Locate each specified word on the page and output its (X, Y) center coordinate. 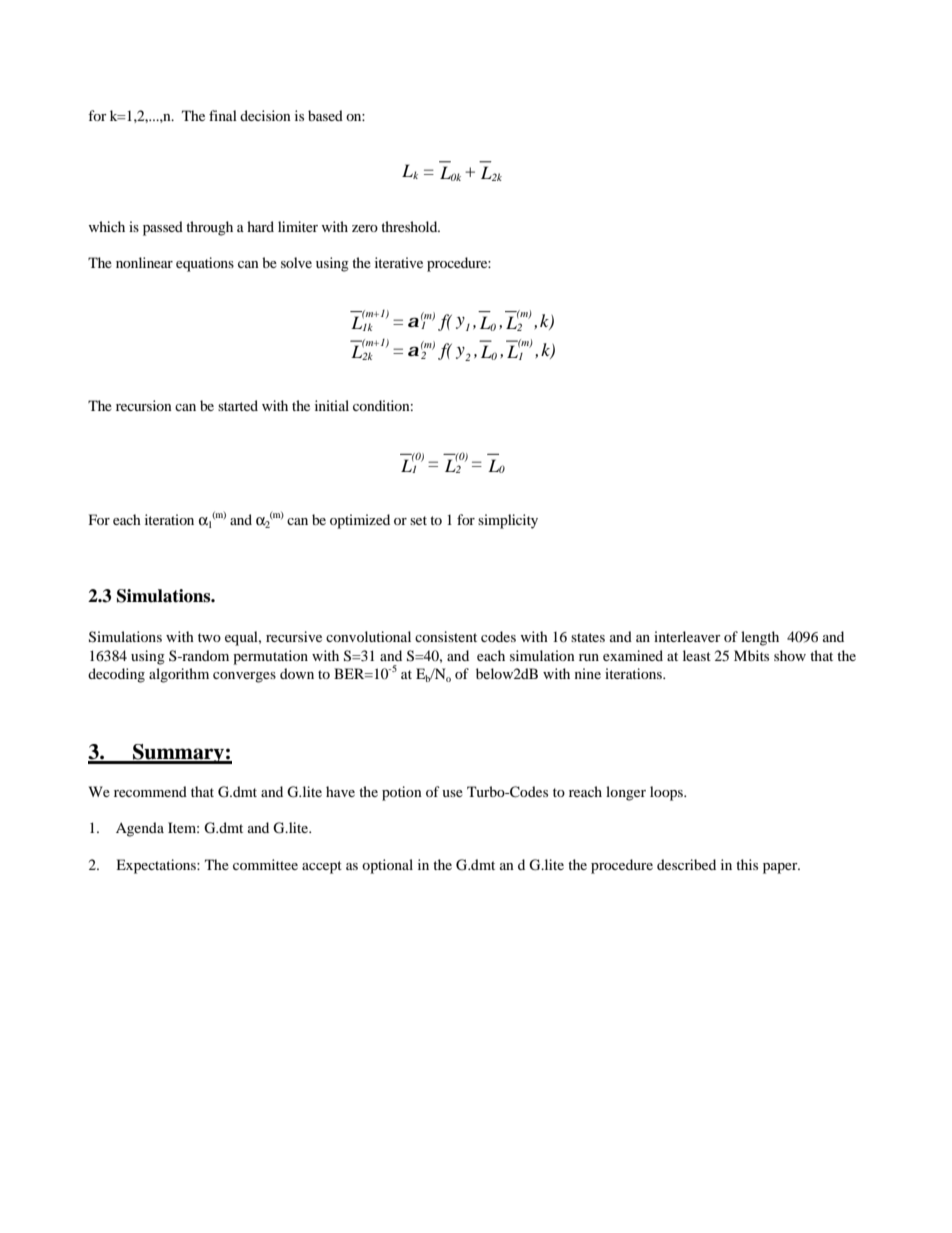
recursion (144, 405)
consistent (446, 636)
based (325, 115)
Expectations (157, 866)
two (209, 637)
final (223, 115)
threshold (410, 226)
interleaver (687, 636)
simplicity (508, 521)
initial (332, 405)
